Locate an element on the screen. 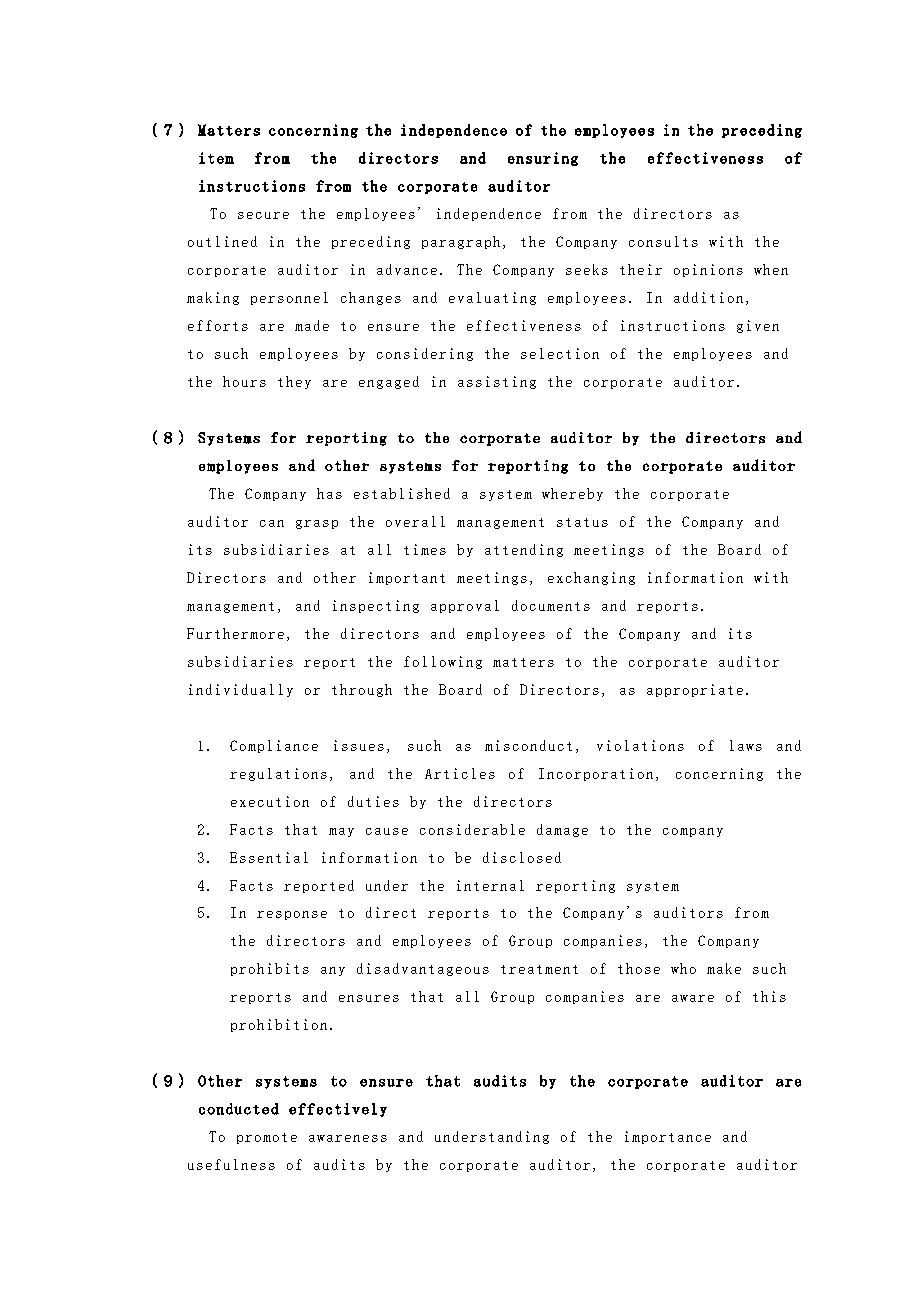  considerable is located at coordinates (472, 829).
